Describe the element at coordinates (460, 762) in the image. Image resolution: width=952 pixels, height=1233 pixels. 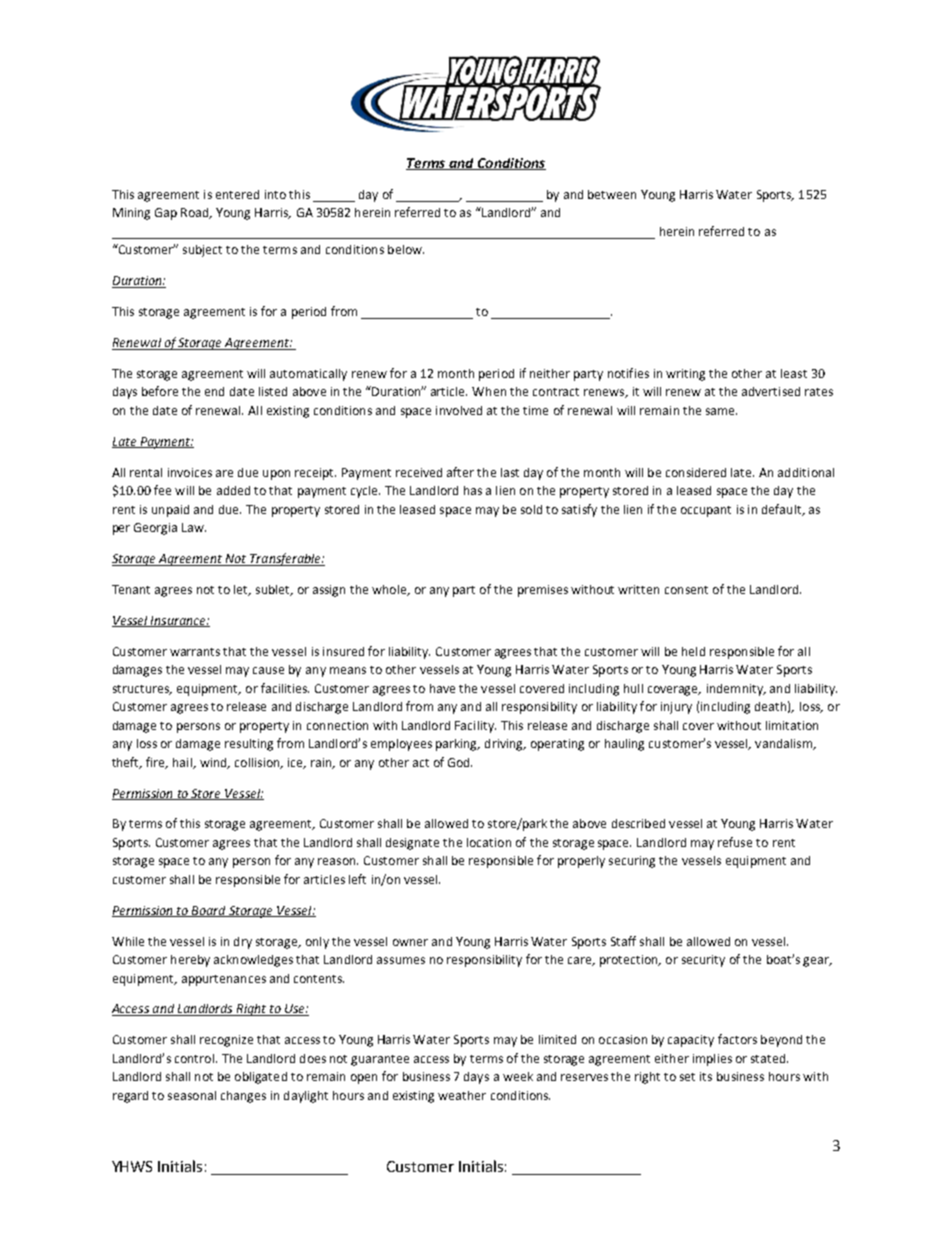
I see `God` at that location.
